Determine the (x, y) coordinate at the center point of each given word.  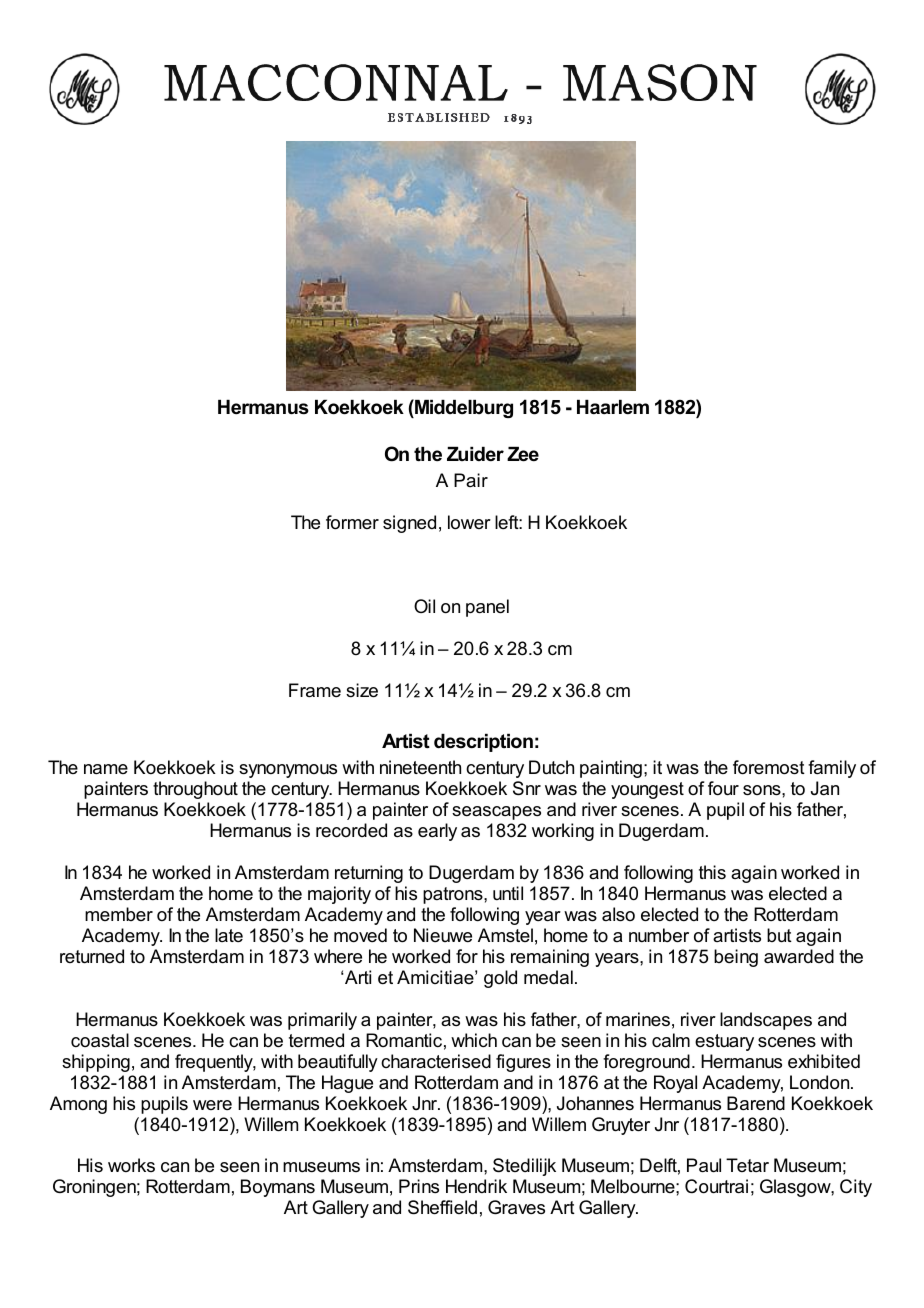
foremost (769, 767)
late (229, 935)
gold (500, 979)
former (352, 522)
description (483, 743)
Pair (471, 480)
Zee (523, 454)
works (131, 1165)
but (779, 935)
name (106, 769)
